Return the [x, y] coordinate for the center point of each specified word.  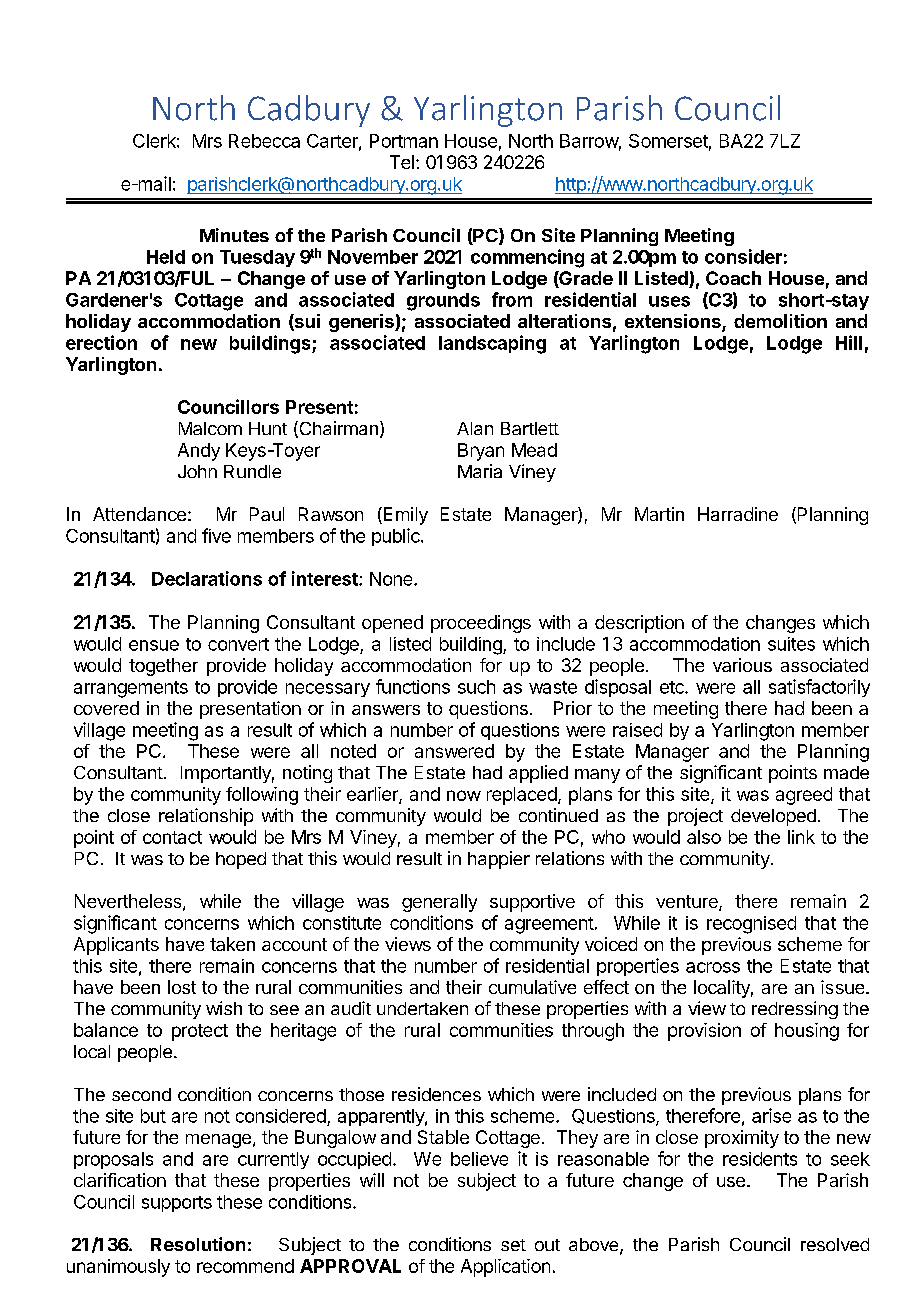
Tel [402, 162]
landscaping [492, 344]
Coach [733, 278]
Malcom [210, 428]
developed [773, 817]
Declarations [207, 578]
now [464, 795]
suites [791, 644]
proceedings [481, 624]
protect [200, 1032]
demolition [780, 321]
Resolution [198, 1244]
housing [807, 1032]
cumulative [532, 987]
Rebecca [264, 141]
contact [172, 837]
